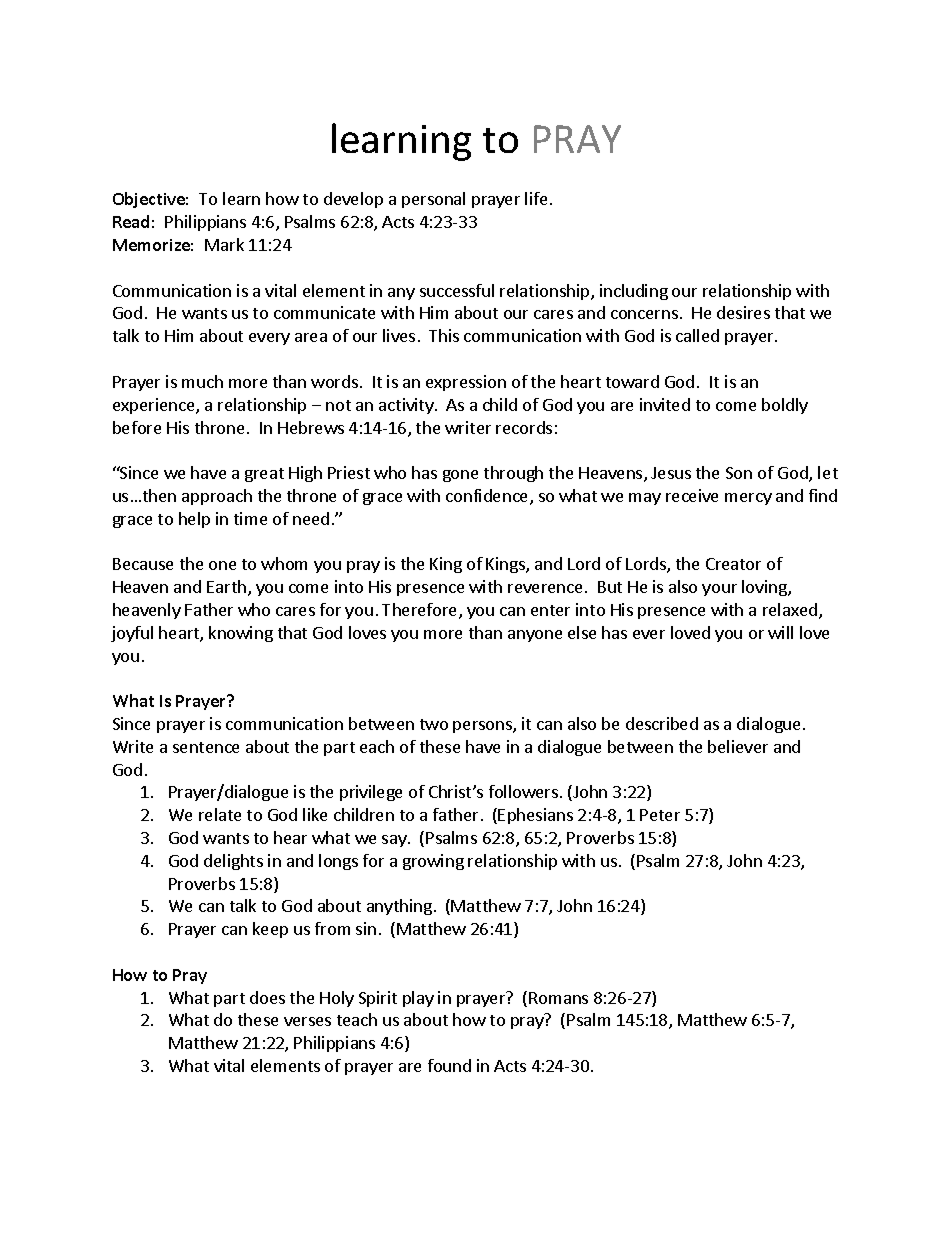 The image size is (952, 1233). What do you see at coordinates (433, 862) in the screenshot?
I see `growing` at bounding box center [433, 862].
